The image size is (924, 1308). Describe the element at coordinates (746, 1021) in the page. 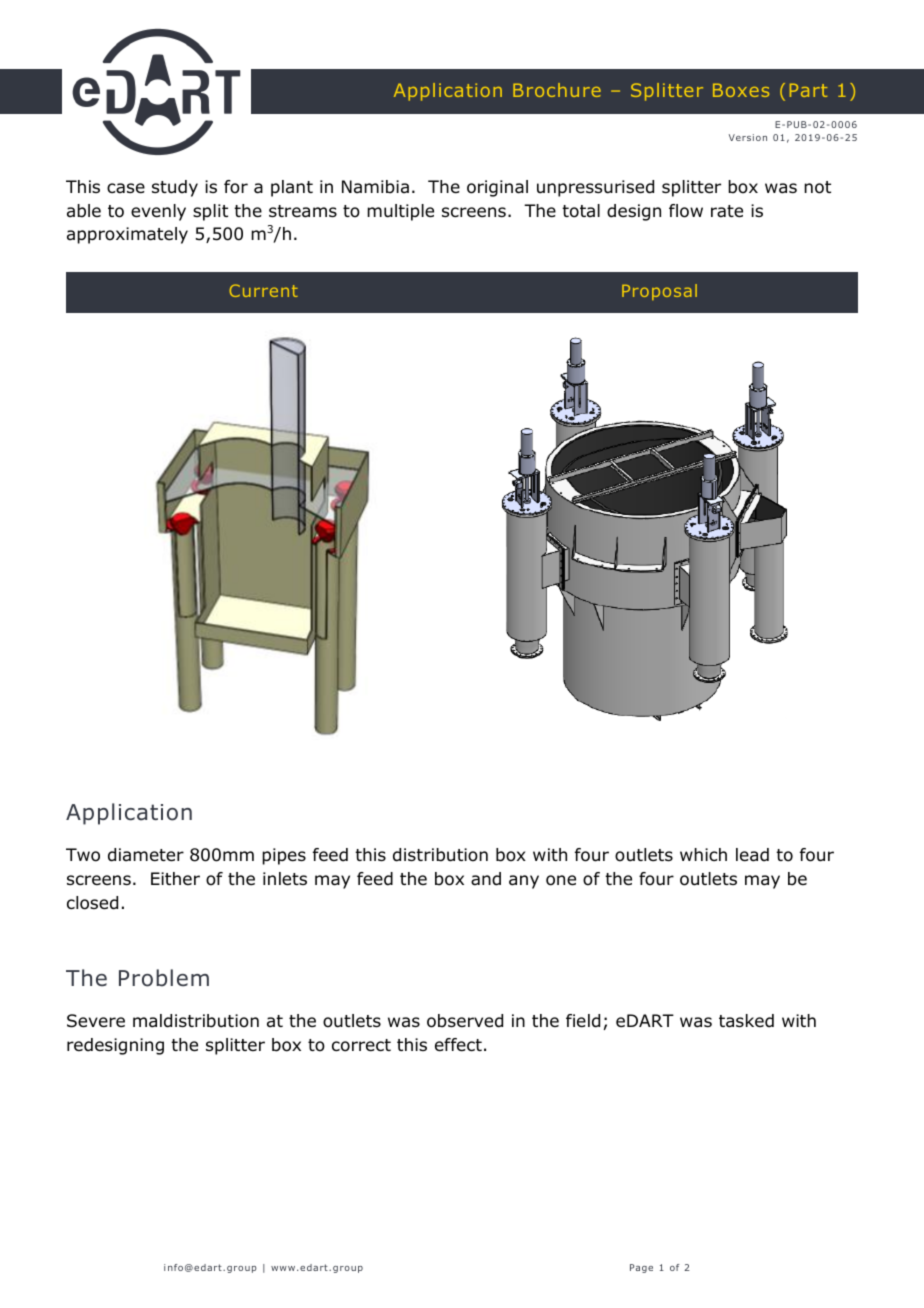

I see `tasked` at that location.
